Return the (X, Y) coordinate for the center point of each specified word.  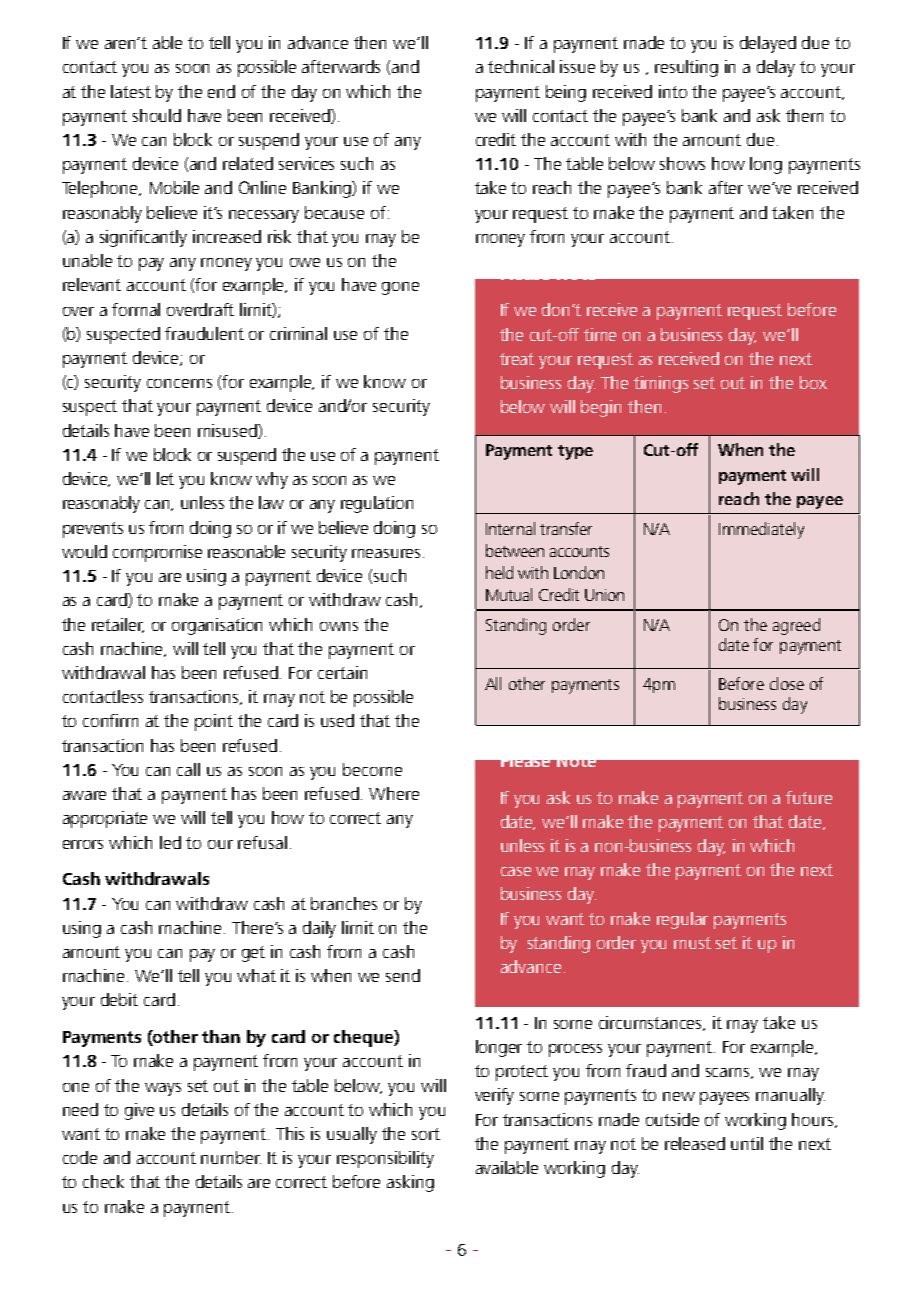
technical (521, 66)
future (809, 797)
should (157, 115)
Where (394, 793)
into (673, 91)
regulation (377, 504)
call (188, 769)
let (165, 478)
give (139, 1111)
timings (661, 384)
